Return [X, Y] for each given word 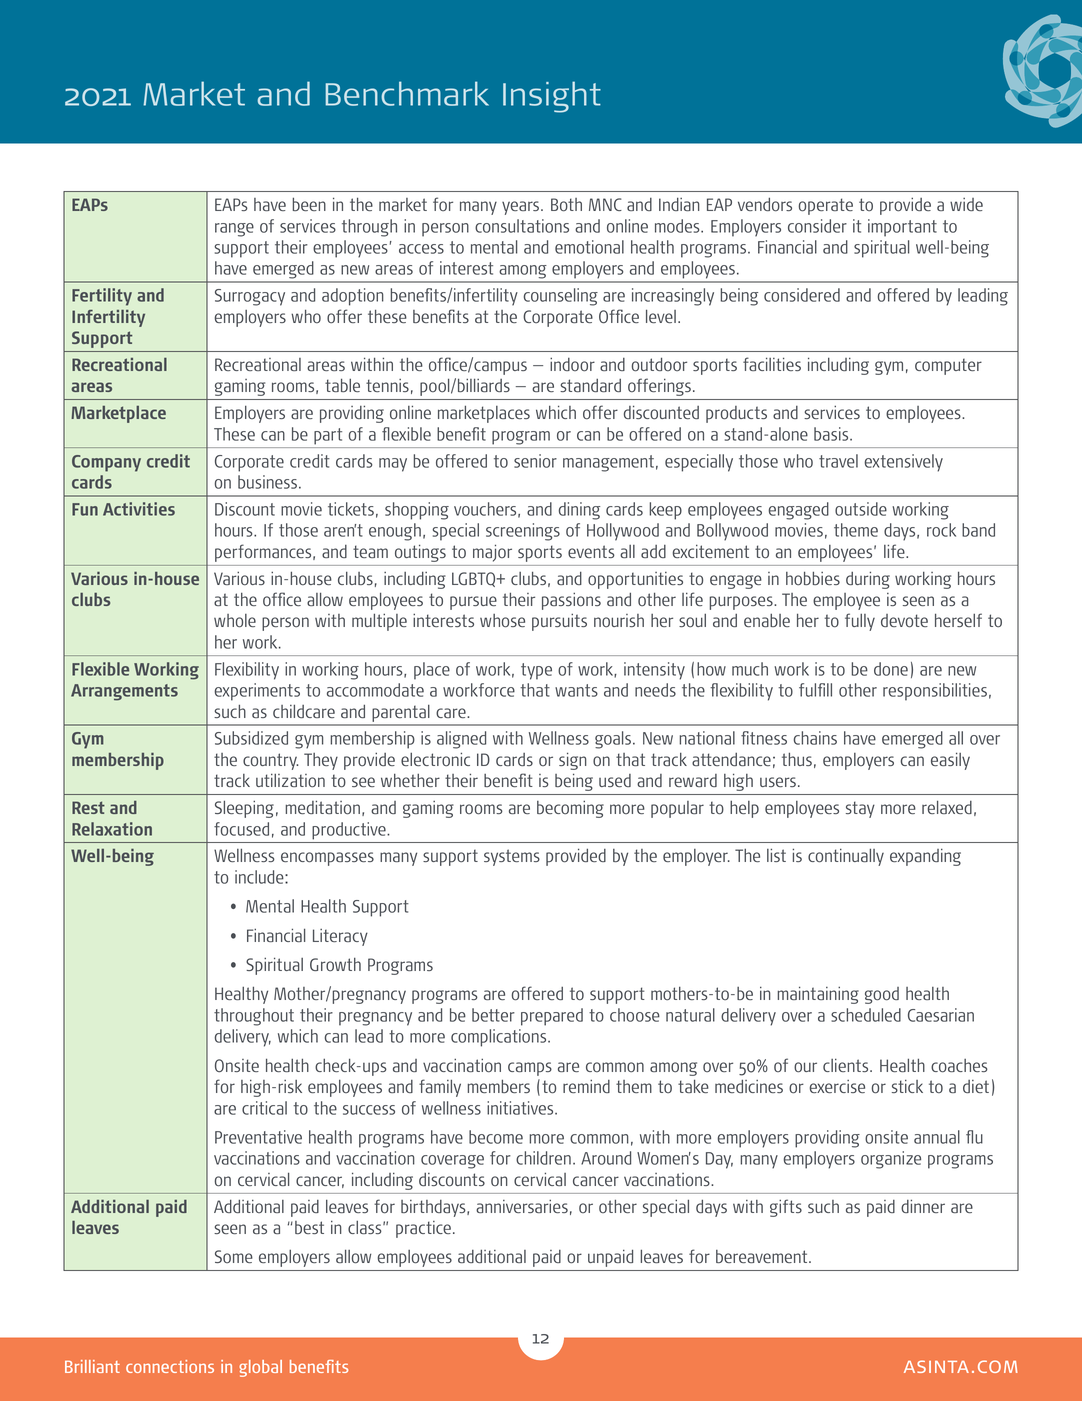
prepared [552, 1017]
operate [826, 206]
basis [832, 434]
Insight [552, 97]
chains [815, 738]
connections [170, 1366]
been [309, 204]
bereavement [763, 1256]
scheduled [866, 1015]
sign [573, 761]
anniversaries [522, 1206]
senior [535, 461]
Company [106, 463]
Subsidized [251, 738]
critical [264, 1108]
